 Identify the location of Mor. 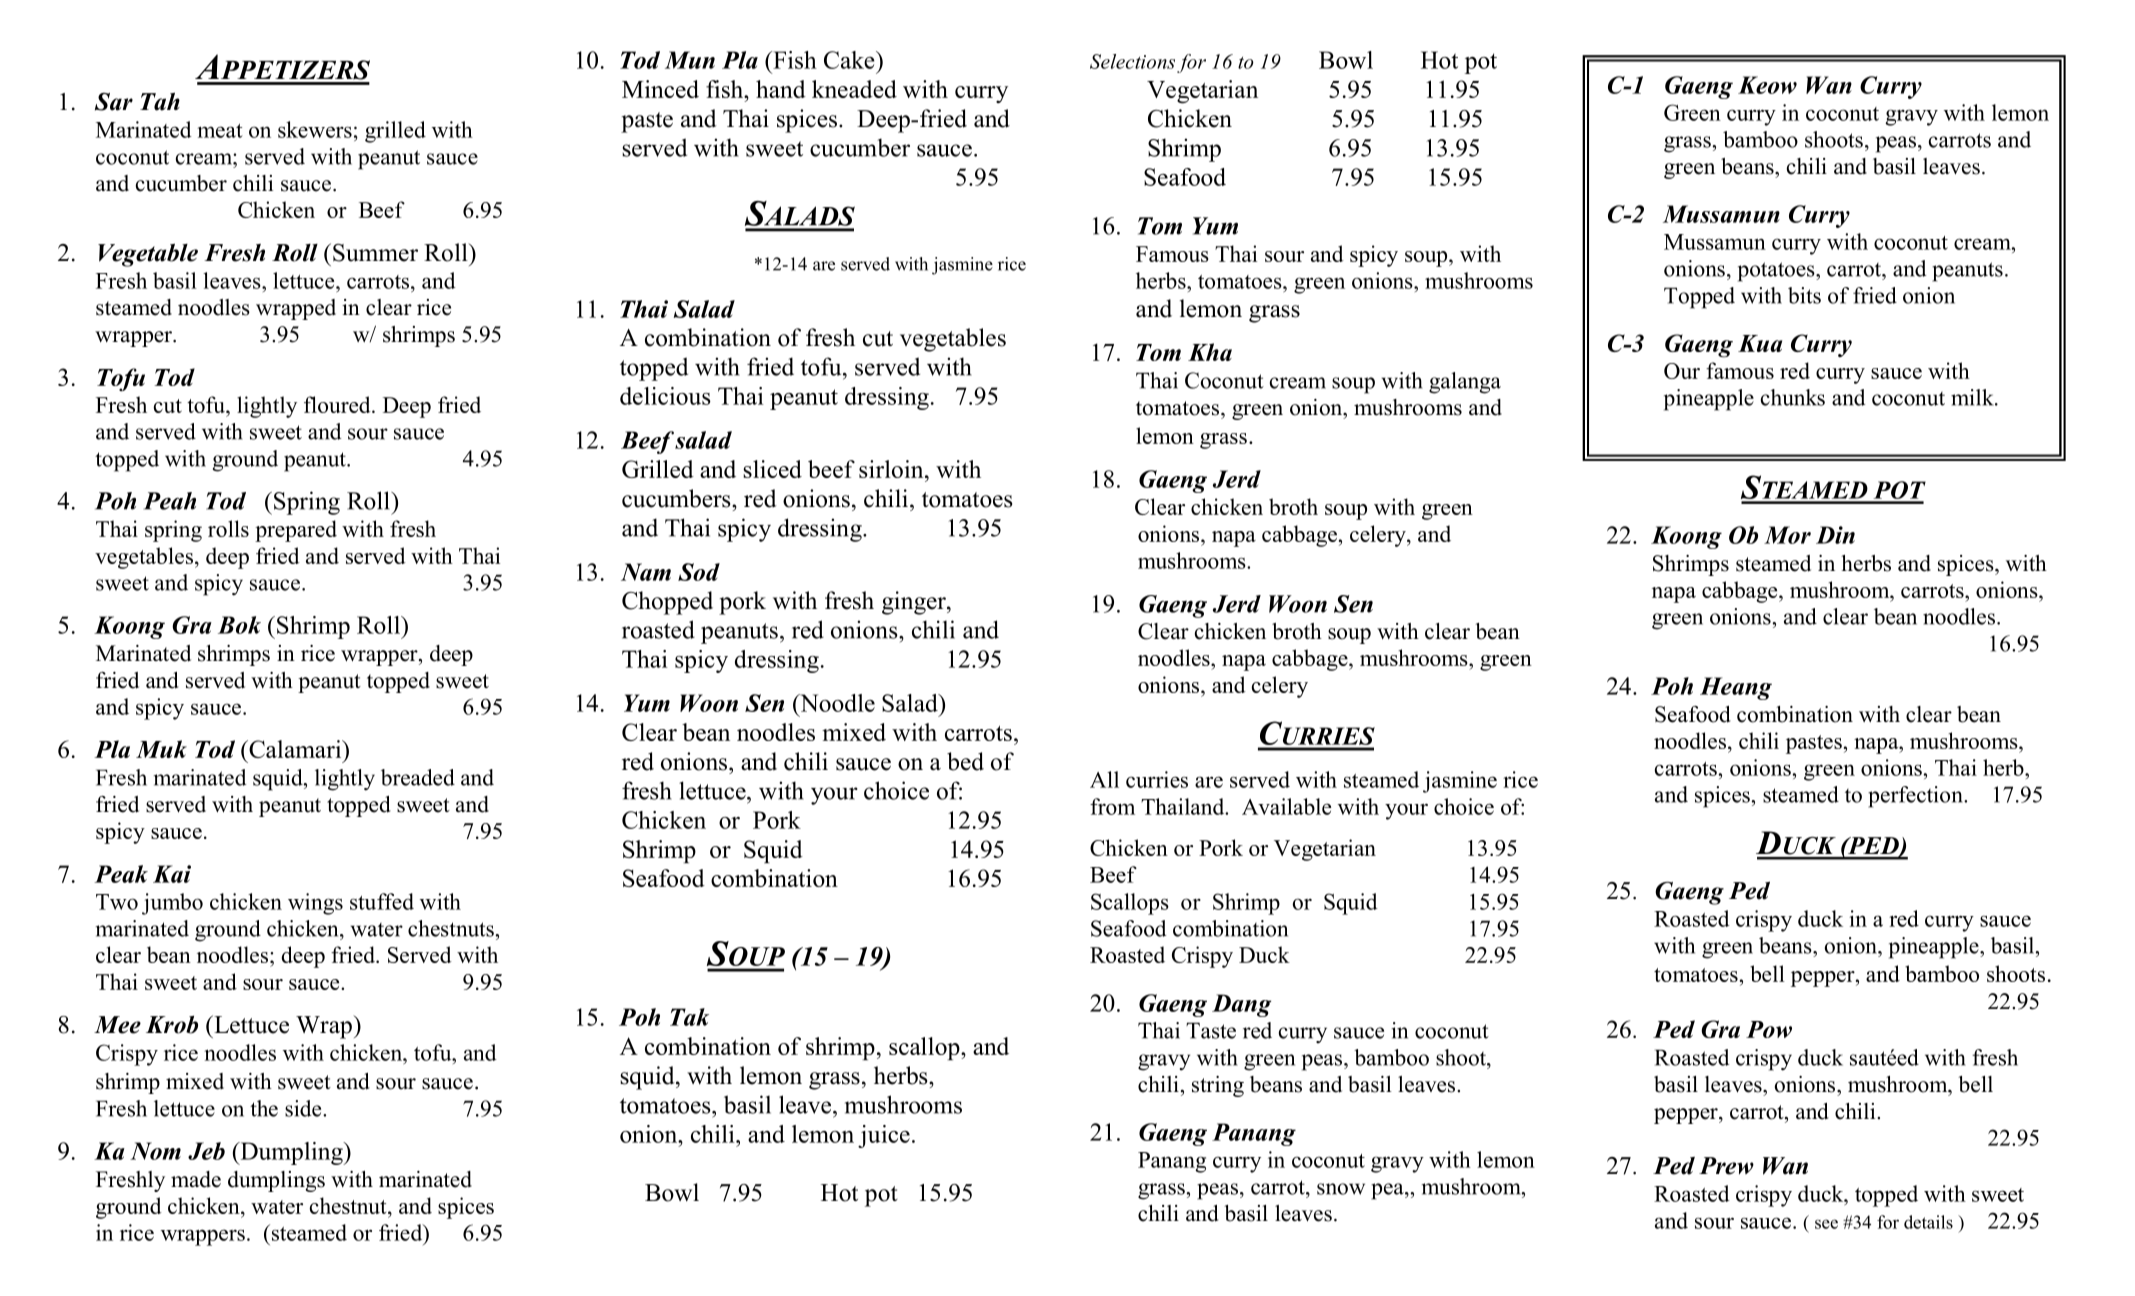
(1787, 535).
